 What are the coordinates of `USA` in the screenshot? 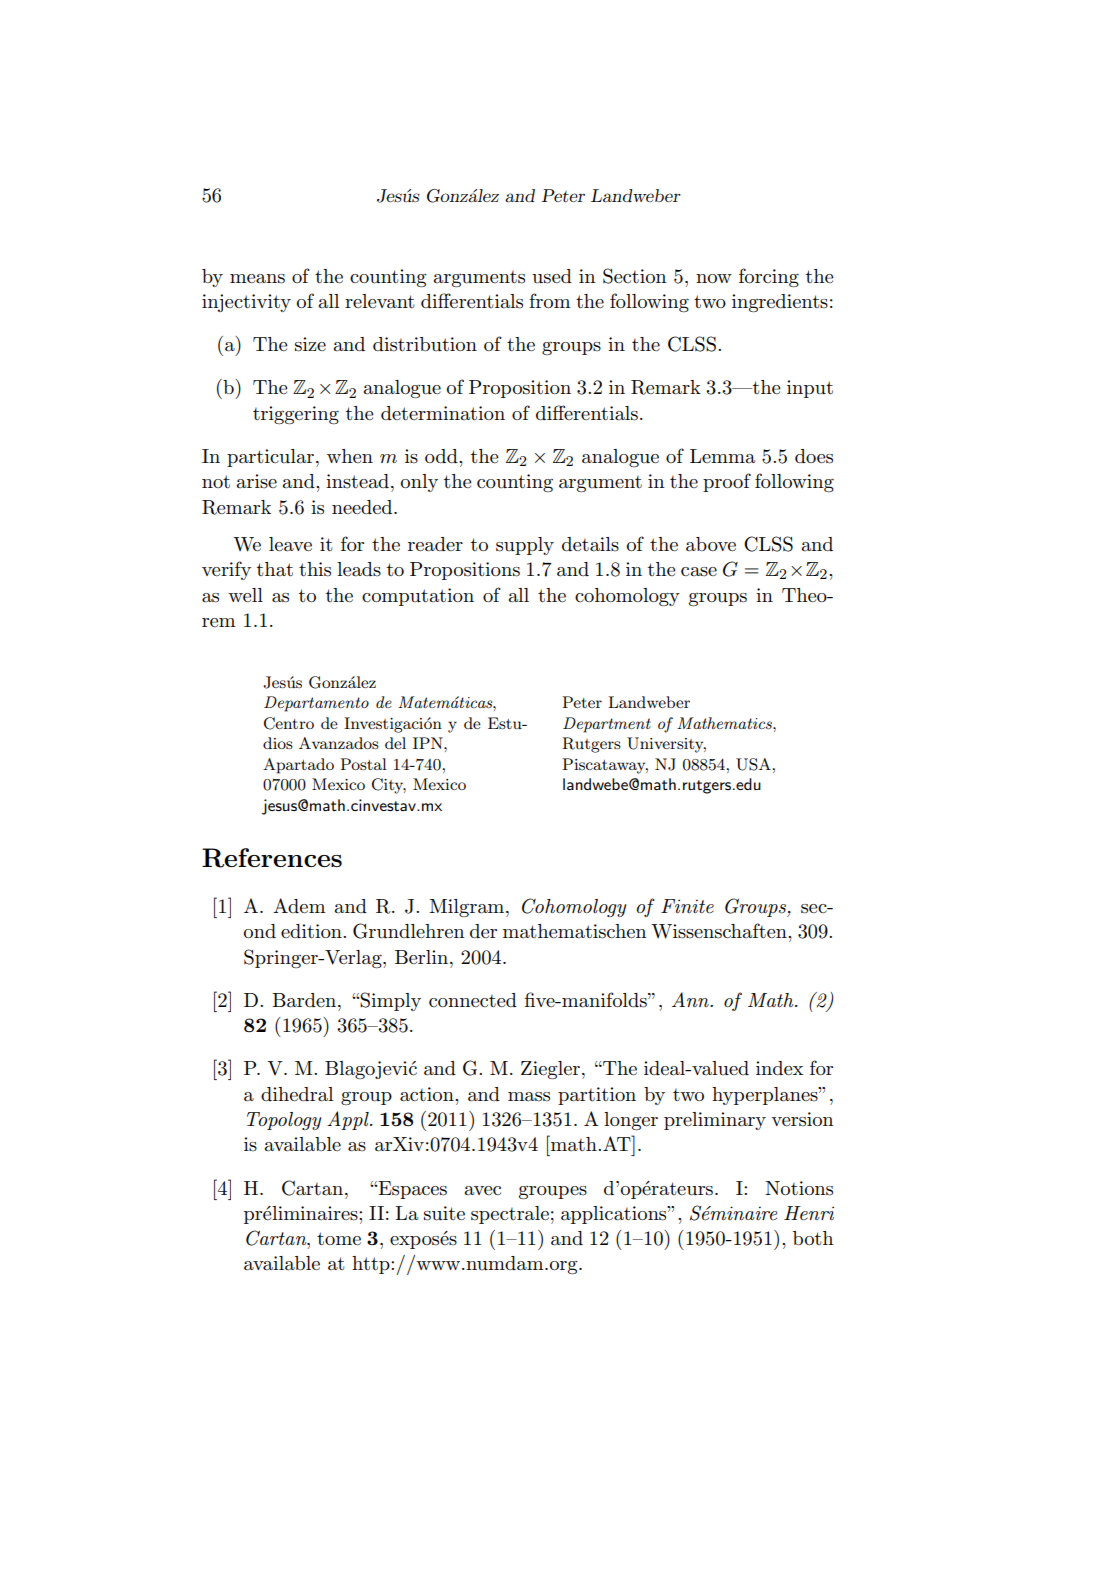 It's located at (753, 764).
